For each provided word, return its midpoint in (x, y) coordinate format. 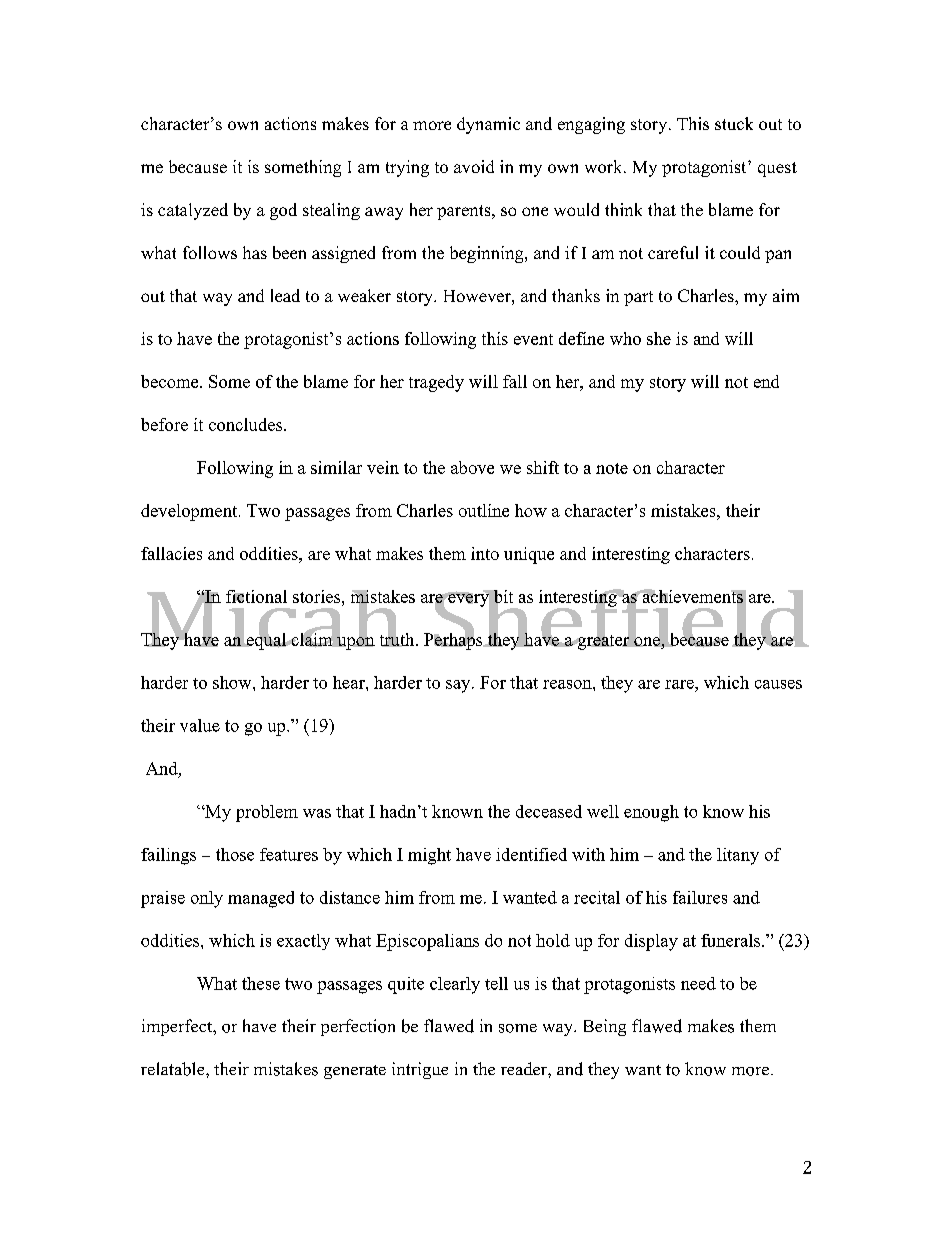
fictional (256, 596)
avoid (474, 166)
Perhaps (454, 640)
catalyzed (193, 211)
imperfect (178, 1027)
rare (680, 684)
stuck (734, 123)
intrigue (420, 1070)
